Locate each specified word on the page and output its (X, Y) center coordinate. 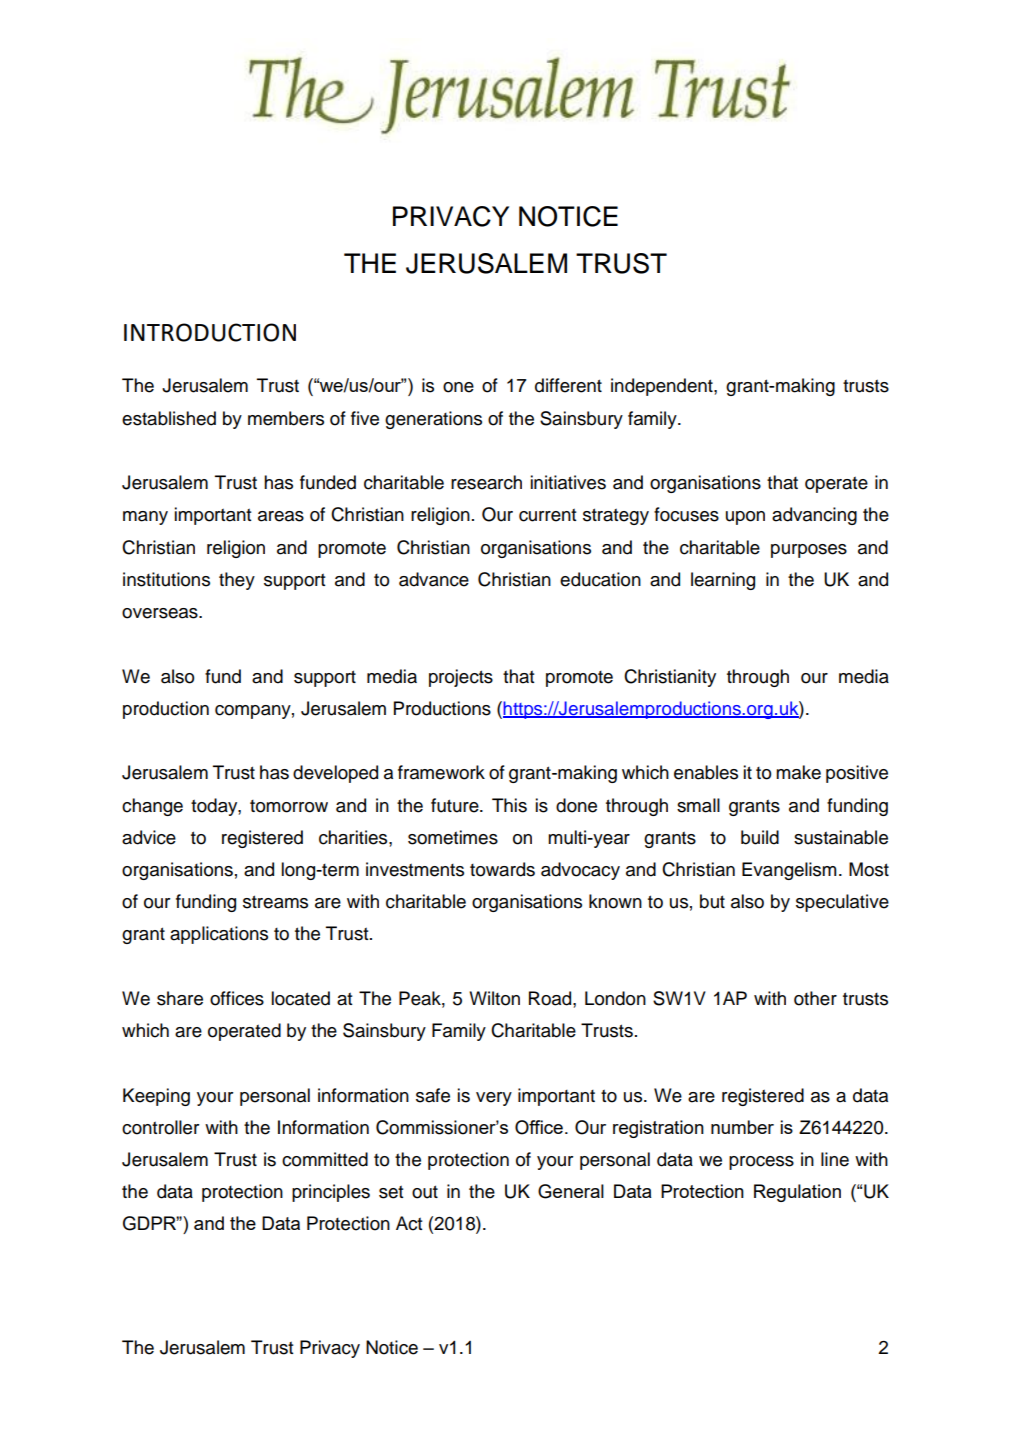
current (547, 515)
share (180, 998)
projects (461, 678)
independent (663, 387)
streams (275, 902)
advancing (814, 516)
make (798, 772)
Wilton (494, 998)
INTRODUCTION (210, 332)
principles (331, 1193)
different (568, 385)
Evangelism (789, 871)
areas (281, 516)
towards (502, 869)
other (815, 998)
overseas (161, 613)
